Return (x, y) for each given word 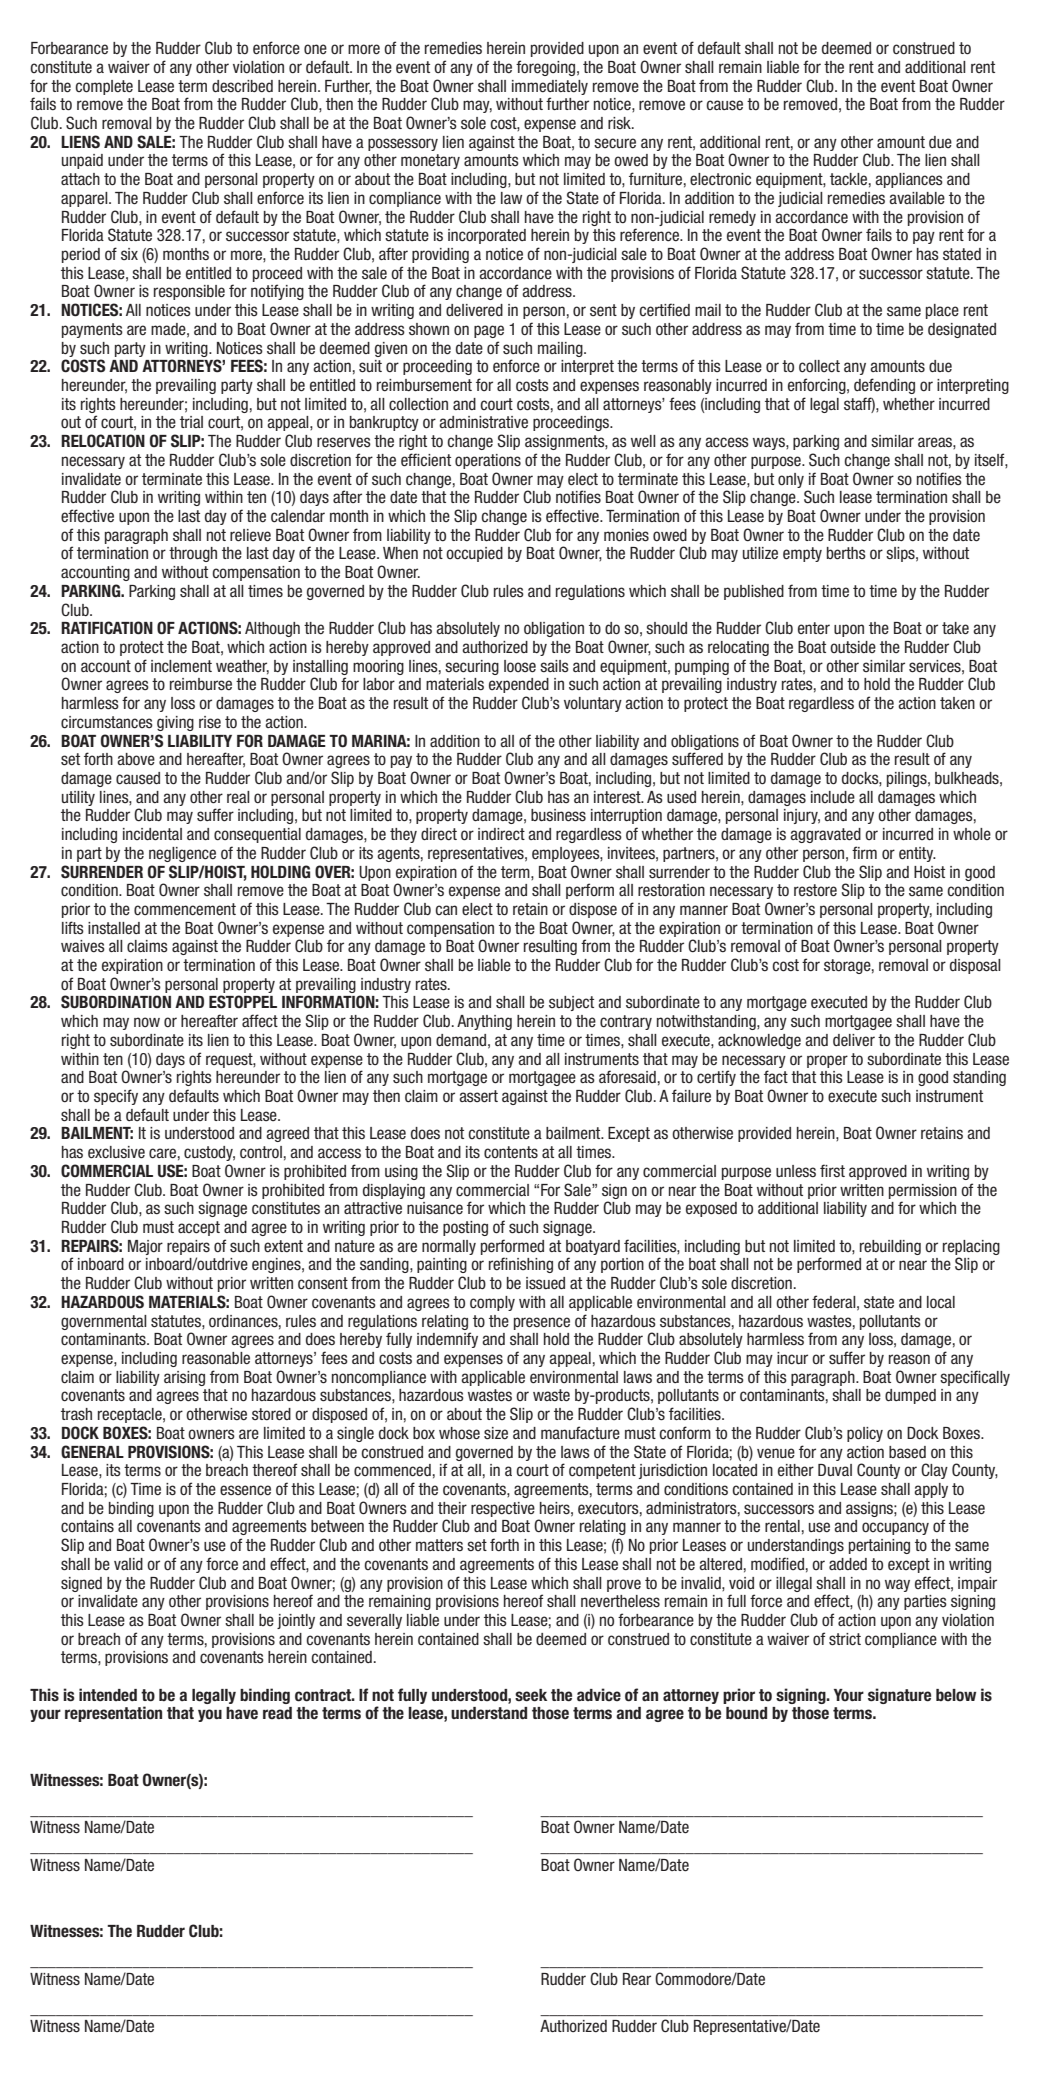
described (242, 86)
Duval (835, 1470)
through (193, 554)
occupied (474, 554)
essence (245, 1490)
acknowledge (759, 1041)
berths (846, 553)
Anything (484, 1022)
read (277, 1713)
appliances (909, 180)
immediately (550, 87)
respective (503, 1509)
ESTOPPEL (243, 1002)
